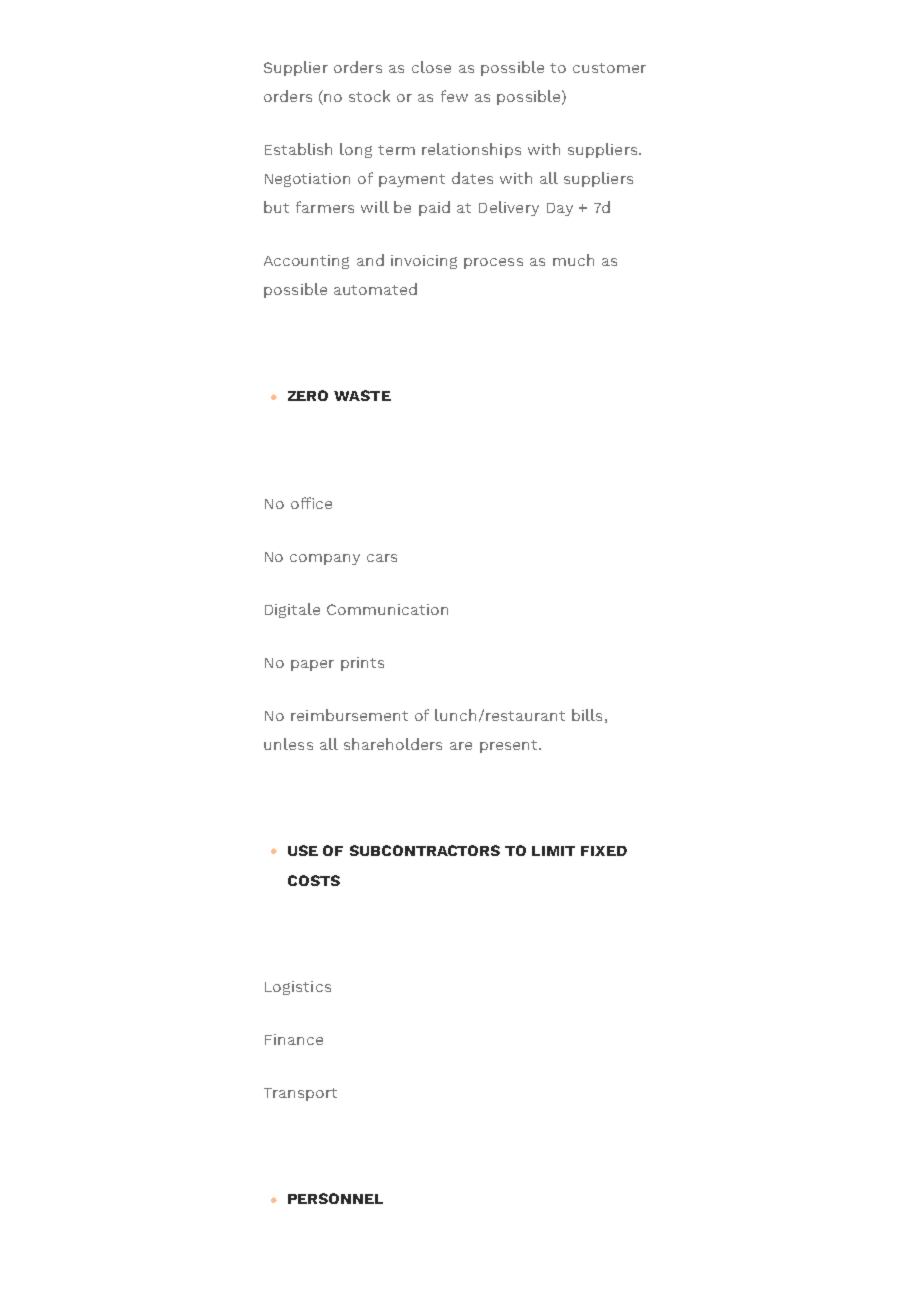 The image size is (924, 1294). Describe the element at coordinates (609, 68) in the image. I see `customer` at that location.
